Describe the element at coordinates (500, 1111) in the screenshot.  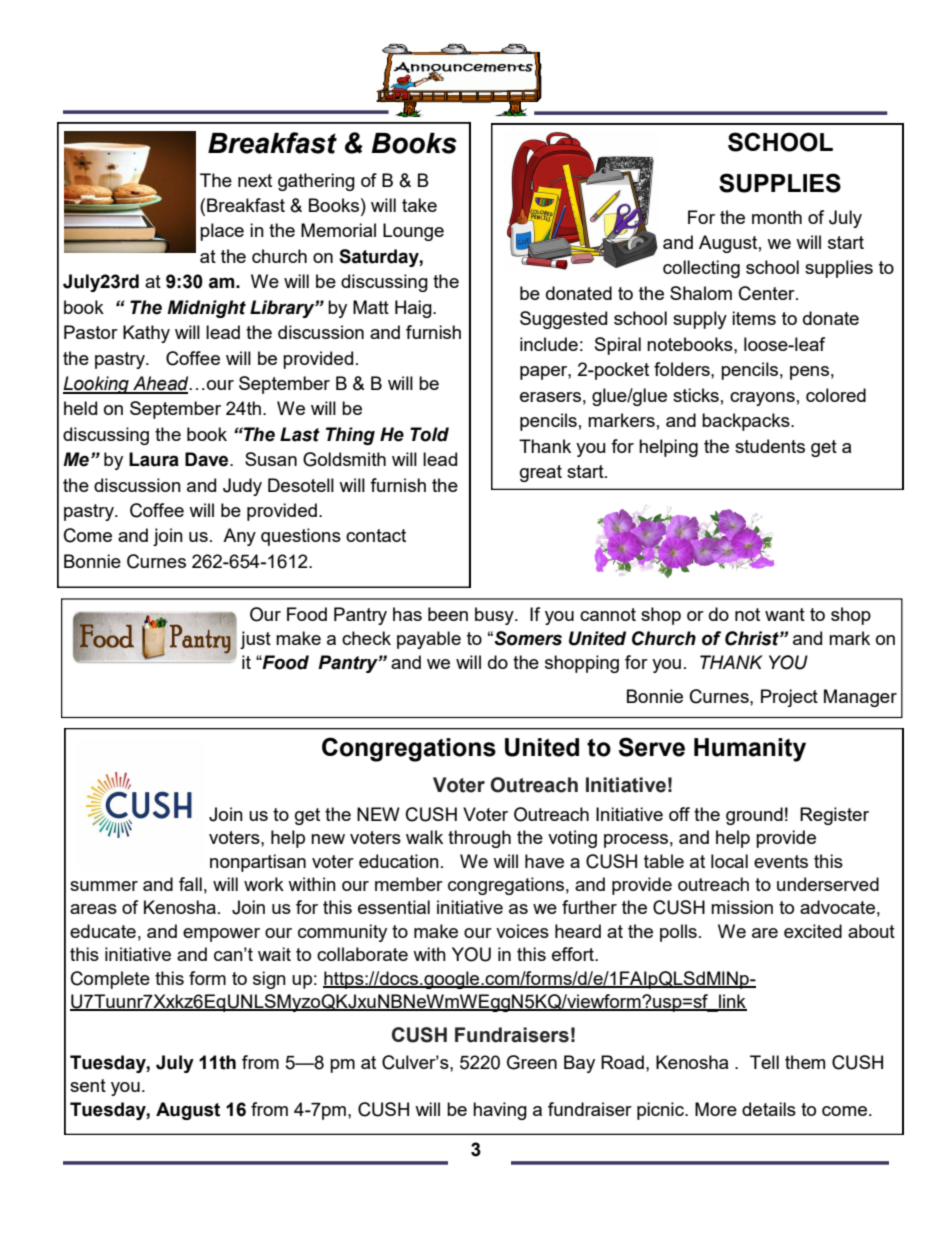
I see `having` at that location.
